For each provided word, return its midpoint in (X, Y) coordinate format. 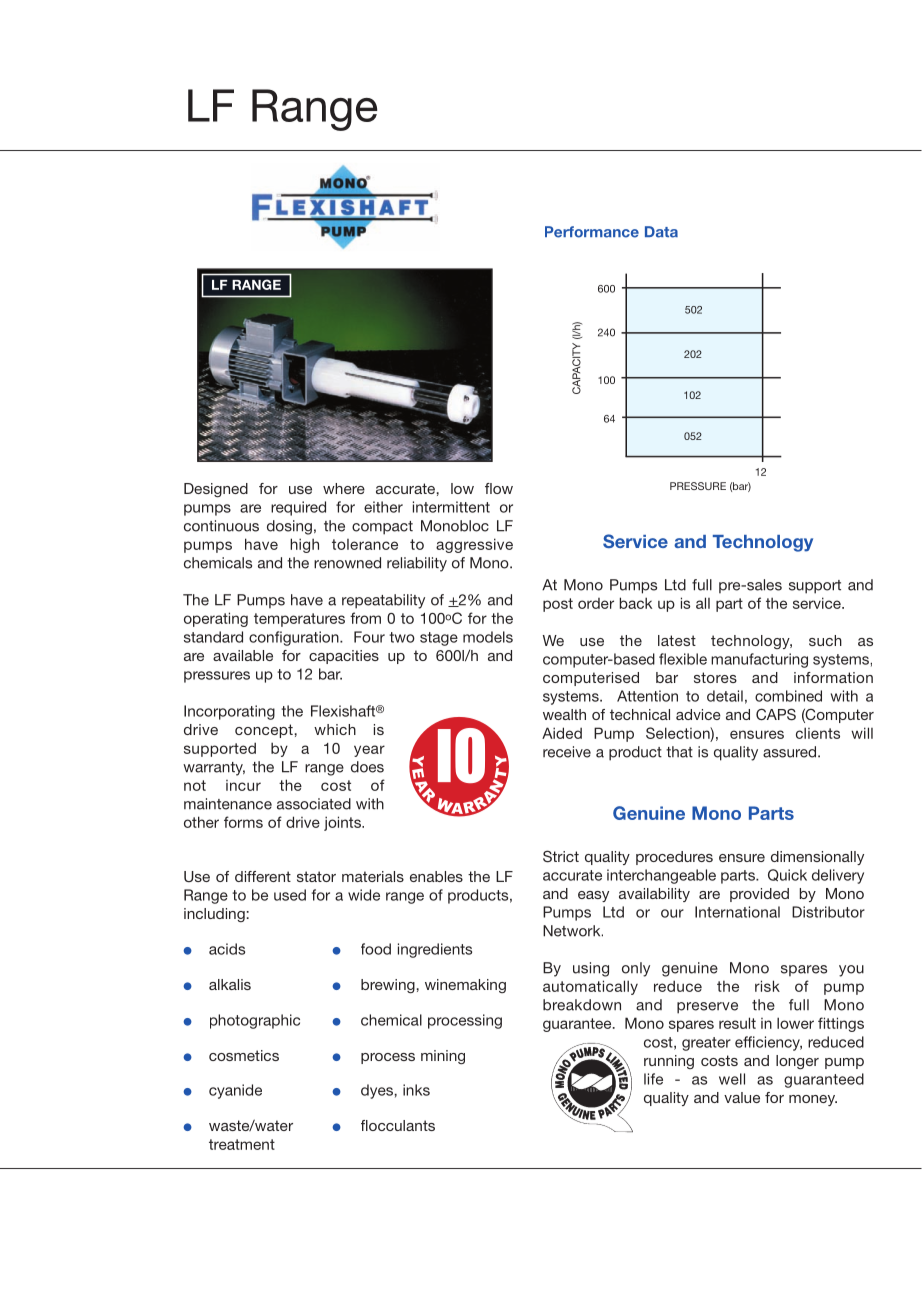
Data (661, 232)
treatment (242, 1144)
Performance (592, 232)
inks (416, 1090)
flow (499, 488)
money (813, 1100)
